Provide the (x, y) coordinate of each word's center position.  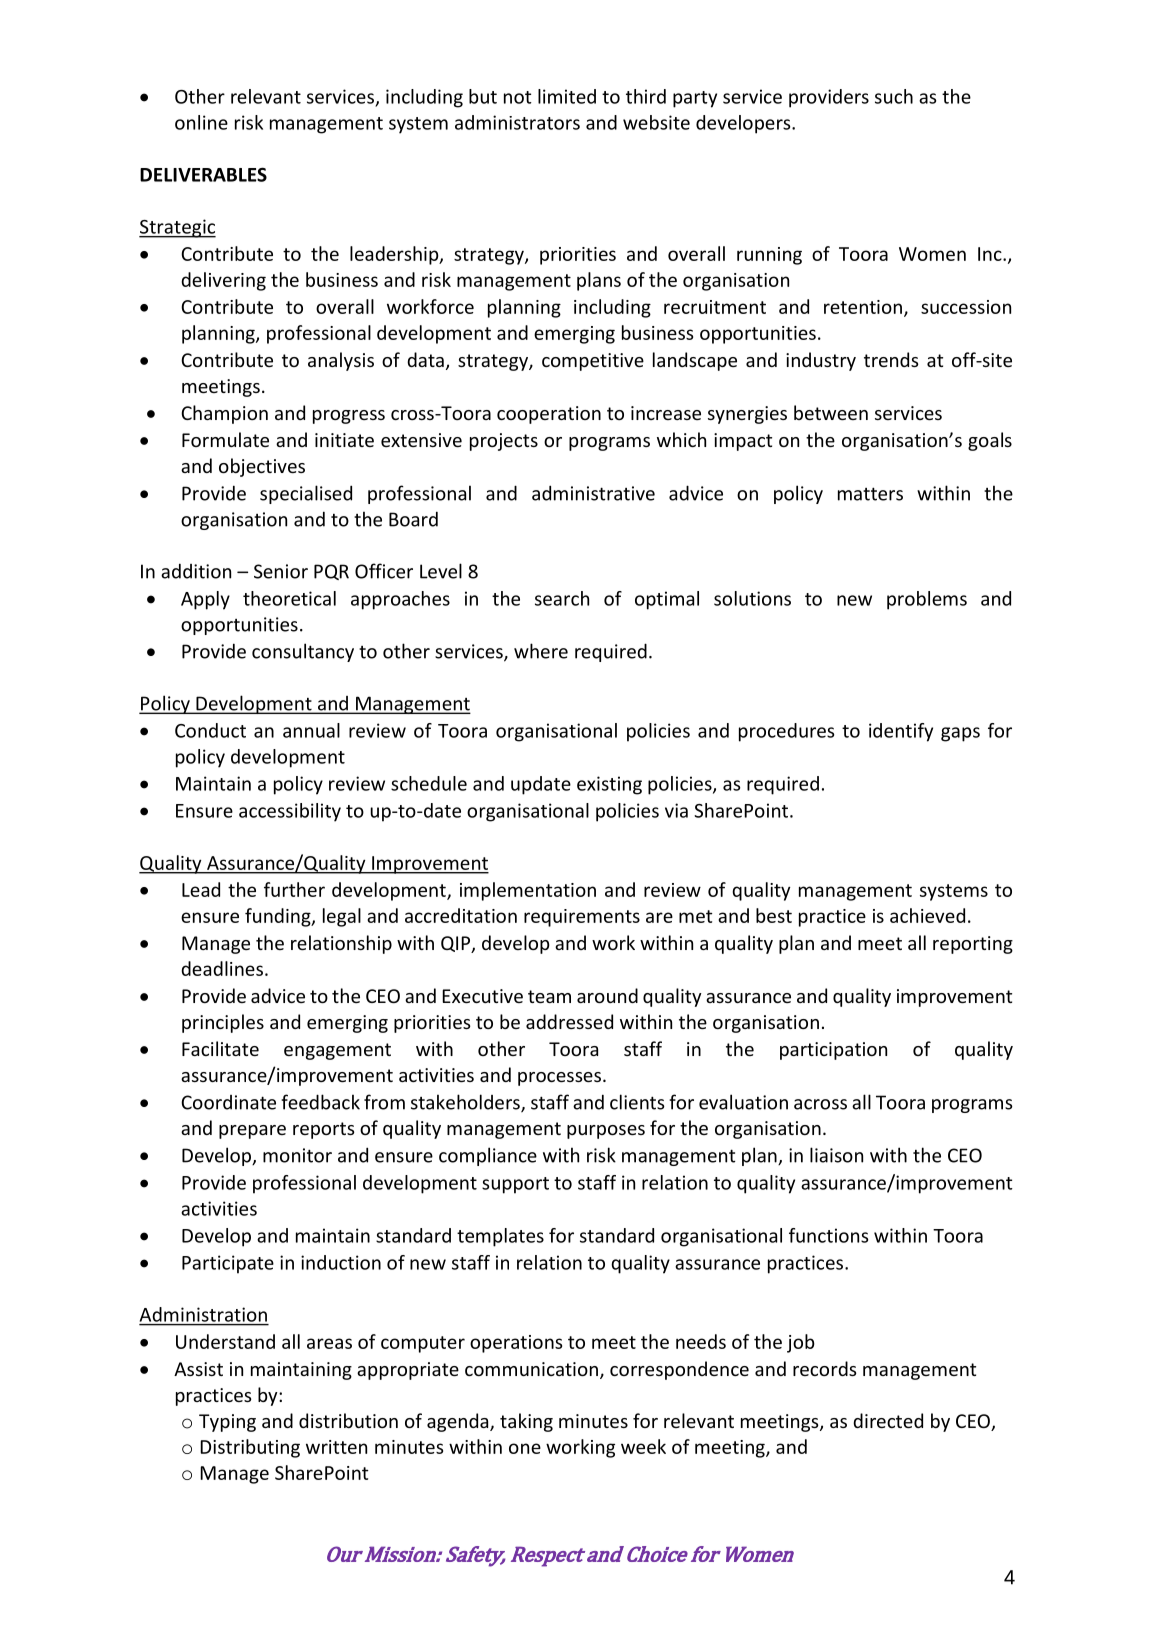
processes (559, 1079)
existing (609, 785)
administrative (593, 493)
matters (870, 494)
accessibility (290, 812)
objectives (262, 467)
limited (567, 96)
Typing (227, 1423)
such (894, 96)
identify (901, 732)
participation (833, 1051)
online (201, 122)
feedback (320, 1102)
